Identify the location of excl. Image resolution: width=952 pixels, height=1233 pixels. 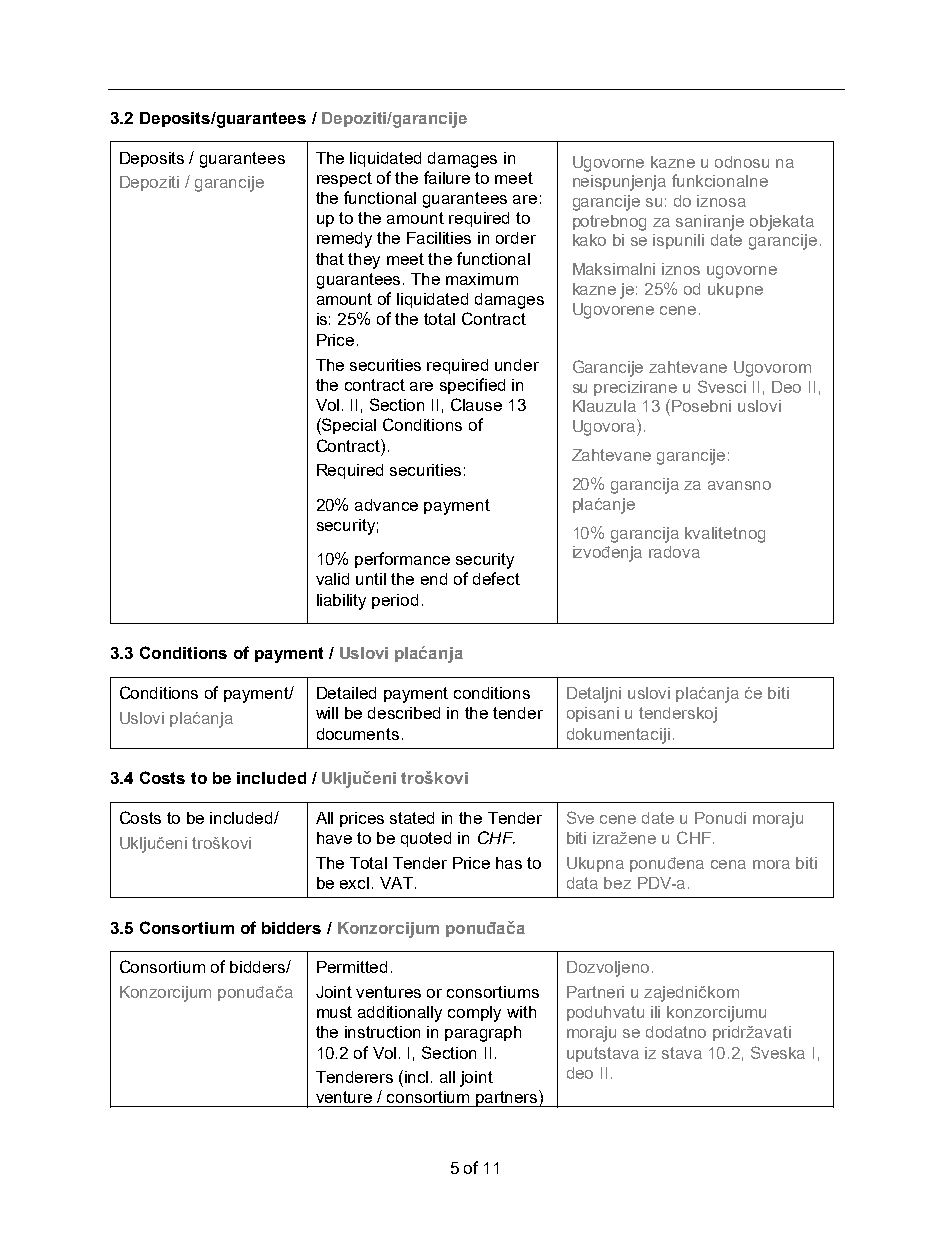
(354, 883).
